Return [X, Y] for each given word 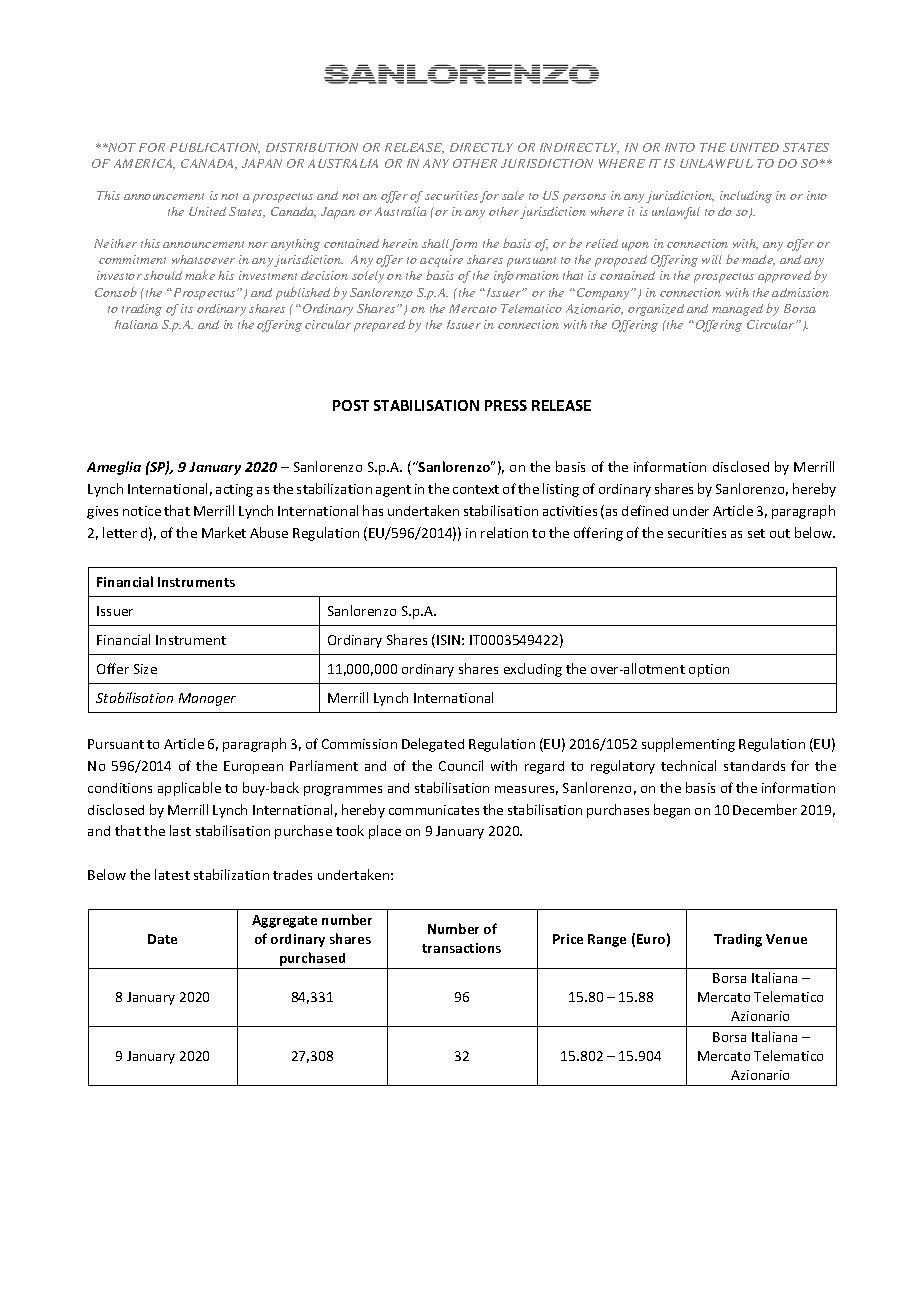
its [187, 308]
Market [224, 532]
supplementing [688, 745]
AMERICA [144, 164]
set [756, 533]
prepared [379, 326]
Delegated [433, 745]
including [746, 197]
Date [162, 939]
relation [504, 532]
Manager [207, 699]
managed [737, 310]
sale [513, 195]
